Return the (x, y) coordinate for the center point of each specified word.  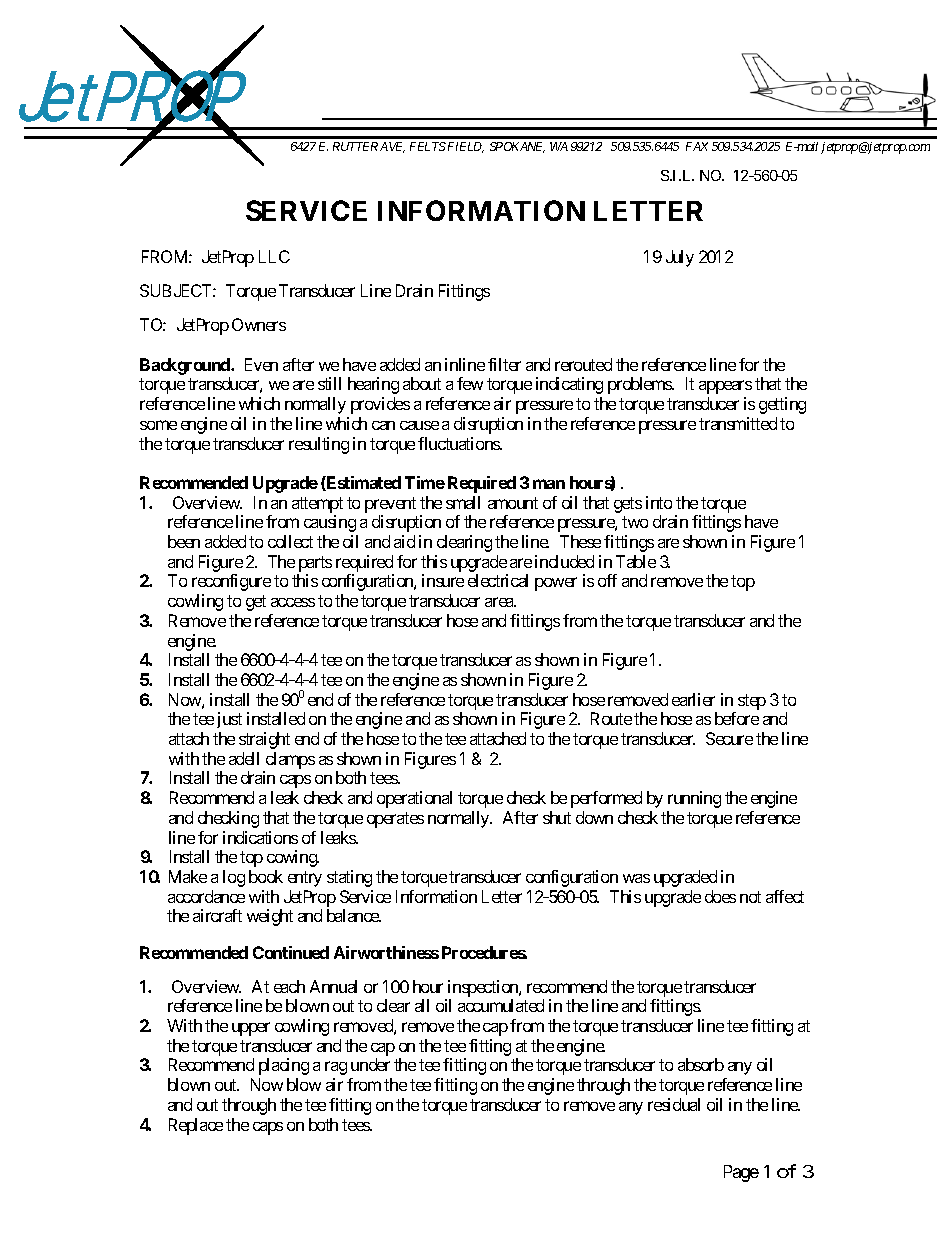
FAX (697, 146)
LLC (274, 256)
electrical (498, 580)
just (229, 720)
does (720, 896)
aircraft (217, 915)
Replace (196, 1126)
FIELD (466, 147)
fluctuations (459, 443)
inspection (484, 988)
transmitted (738, 423)
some (158, 425)
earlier (693, 699)
